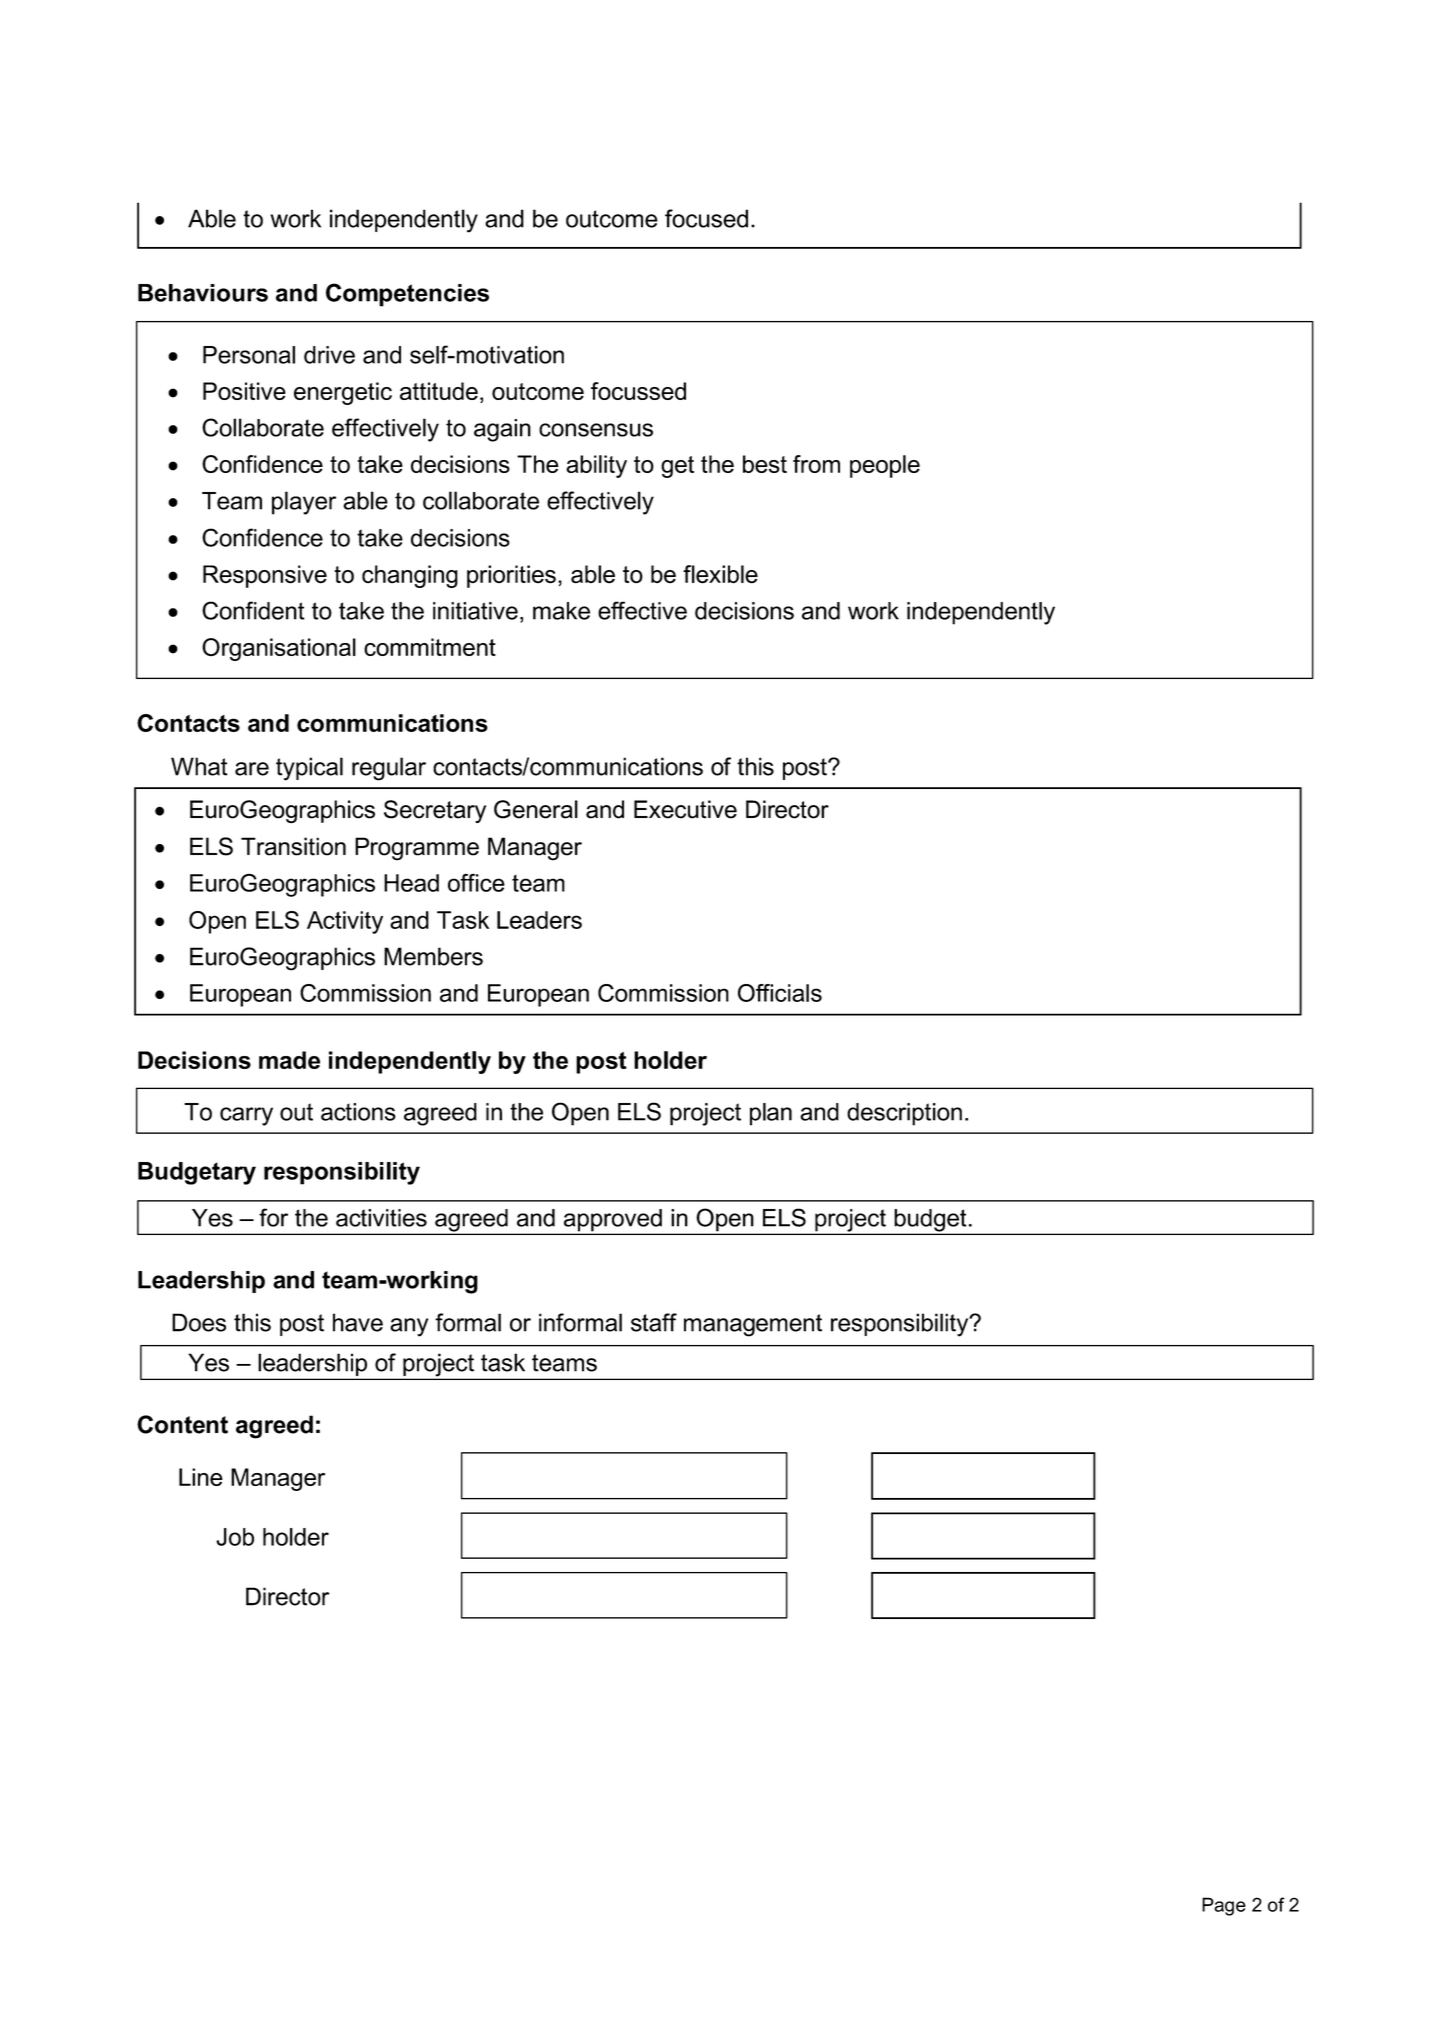 The image size is (1436, 2032). Describe the element at coordinates (885, 466) in the screenshot. I see `people` at that location.
